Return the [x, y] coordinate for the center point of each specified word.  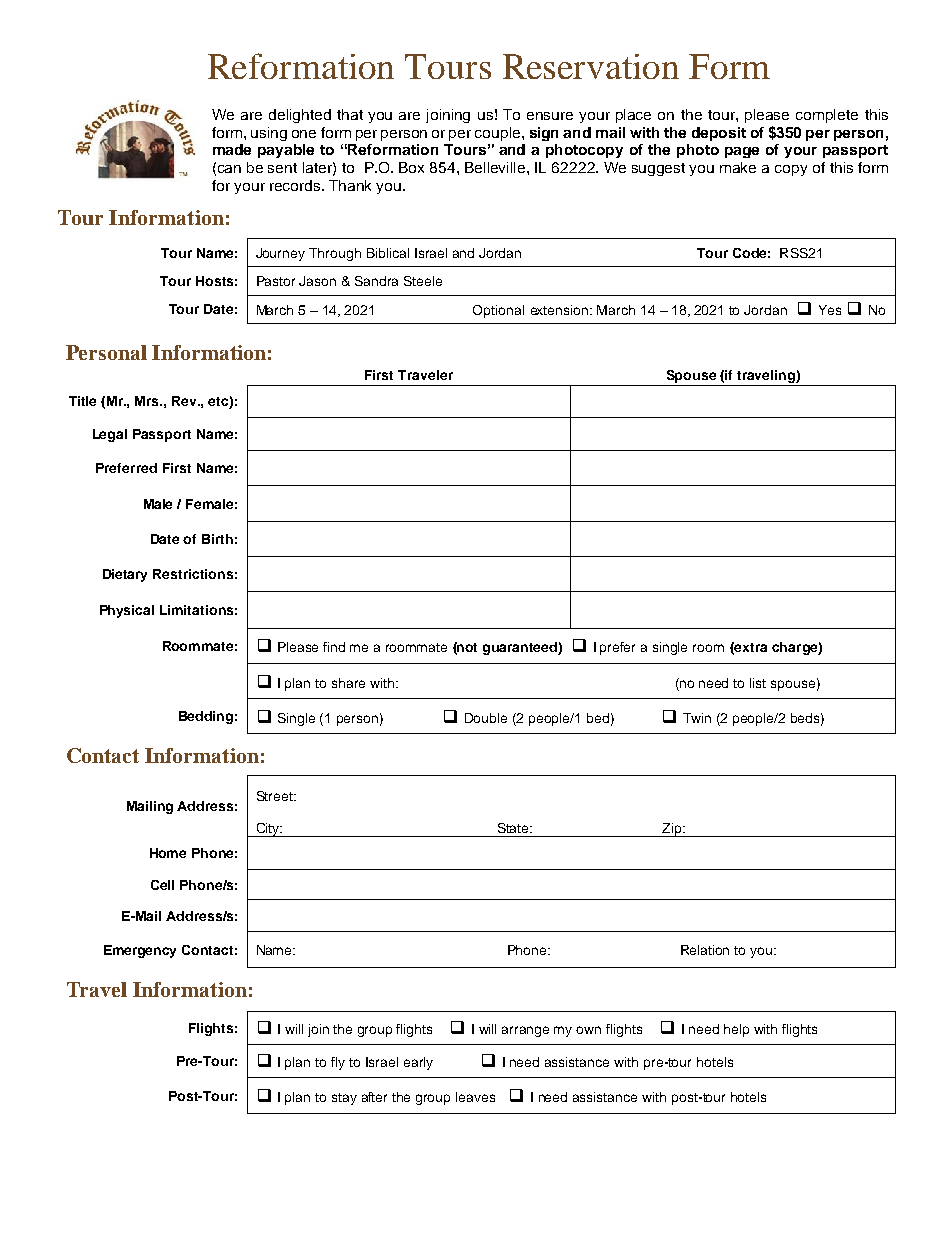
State [515, 828]
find [334, 647]
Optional [498, 311]
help [736, 1030]
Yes [830, 310]
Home [168, 853]
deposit [719, 134]
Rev [186, 401]
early [418, 1063]
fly [338, 1063]
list [758, 683]
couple [499, 134]
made [232, 149]
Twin [697, 718]
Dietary [125, 575]
